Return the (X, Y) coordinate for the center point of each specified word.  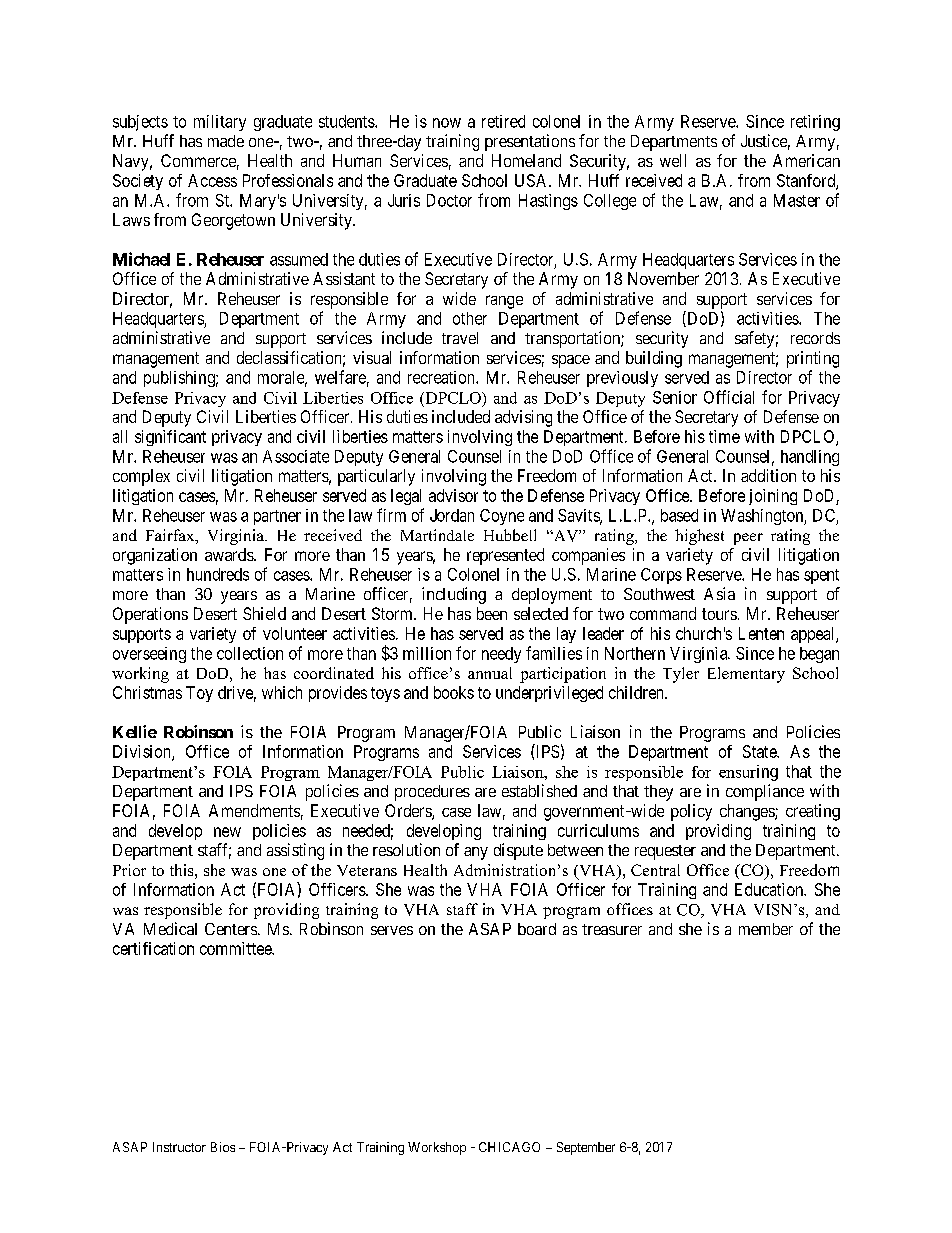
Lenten (761, 633)
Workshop (437, 1148)
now (447, 123)
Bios (223, 1147)
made (226, 141)
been (492, 613)
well (673, 160)
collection (250, 653)
